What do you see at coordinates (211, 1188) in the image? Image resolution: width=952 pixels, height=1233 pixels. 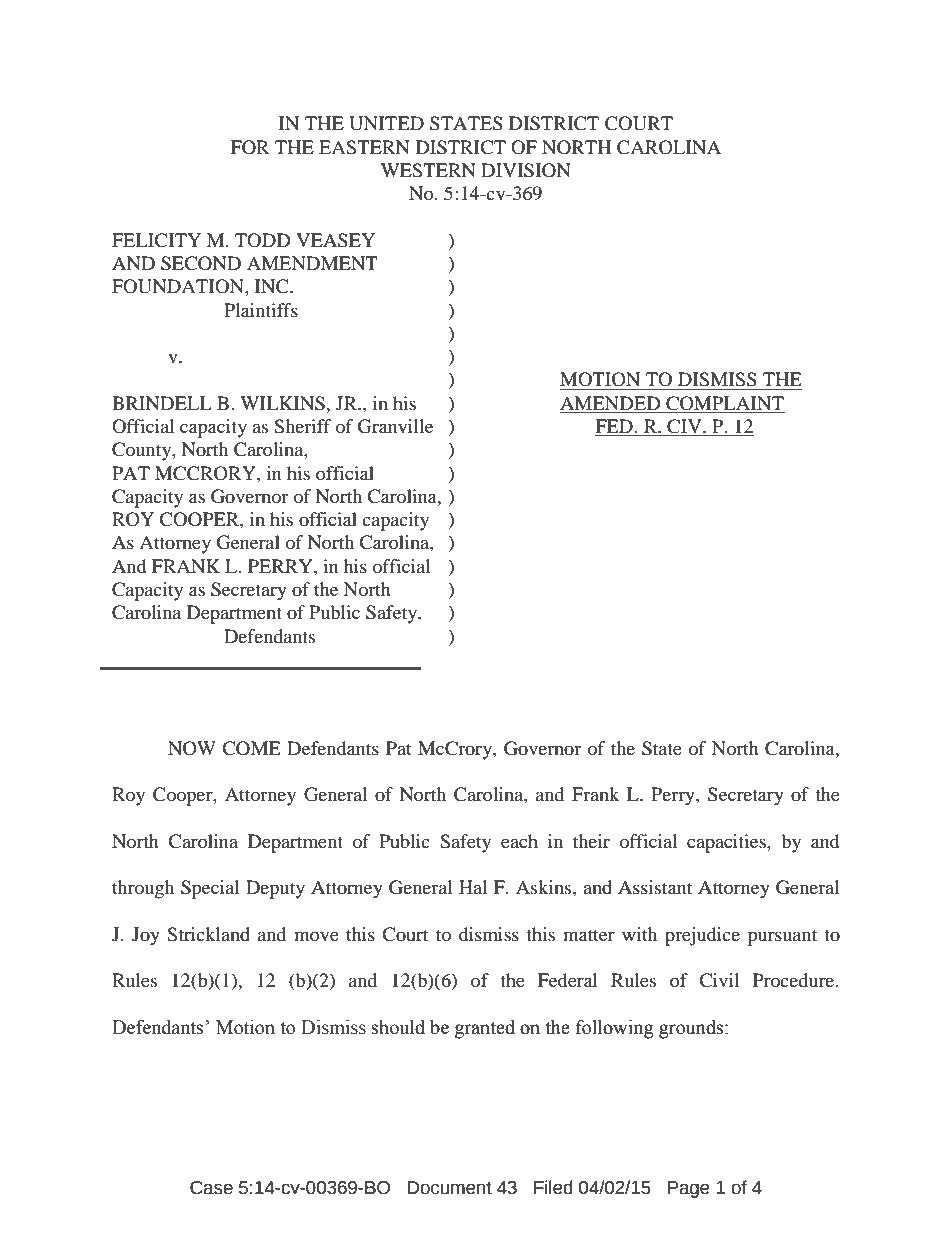 I see `Case` at bounding box center [211, 1188].
